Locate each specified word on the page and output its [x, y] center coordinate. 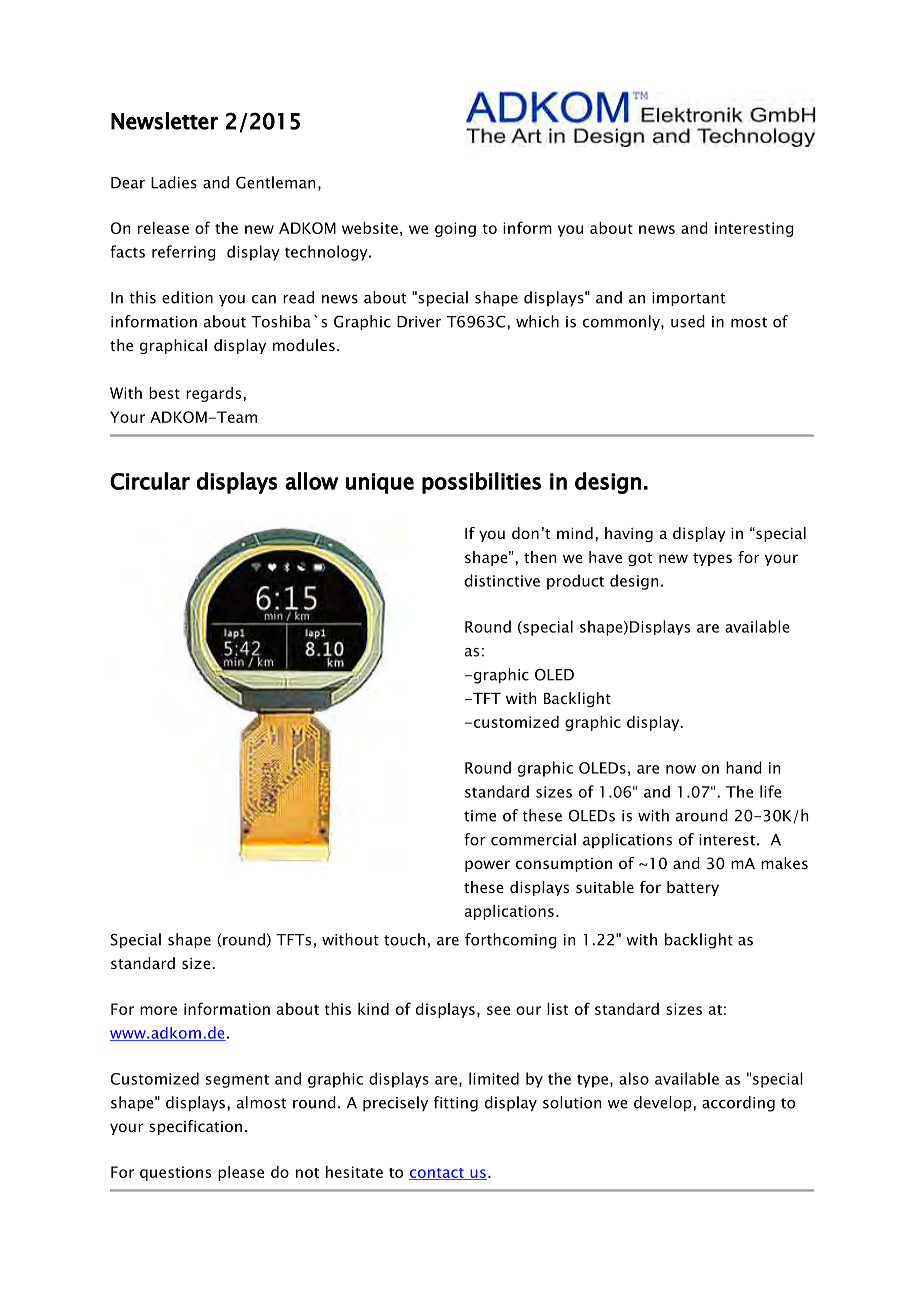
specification [195, 1127]
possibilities [481, 483]
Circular [150, 481]
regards [215, 394]
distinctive [502, 580]
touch [404, 939]
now [681, 769]
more [158, 1010]
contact [437, 1174]
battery [693, 888]
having [629, 534]
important [688, 299]
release [163, 228]
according [738, 1104]
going [455, 229]
